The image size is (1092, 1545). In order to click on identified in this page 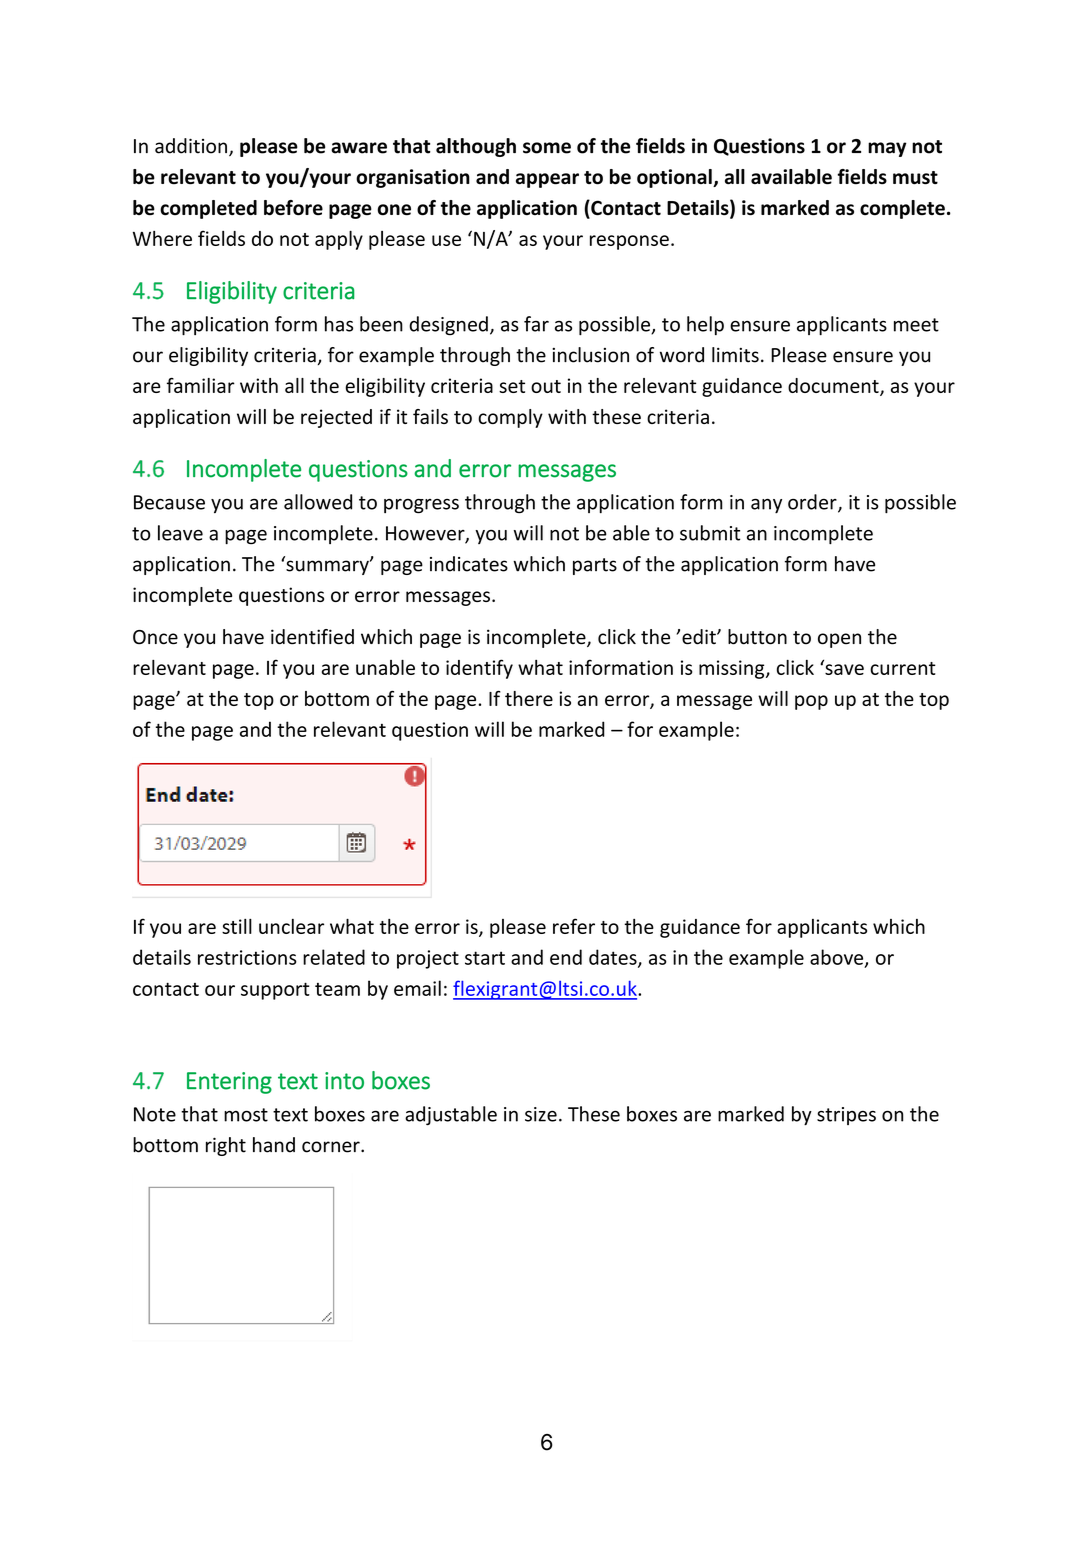, I will do `click(312, 637)`.
